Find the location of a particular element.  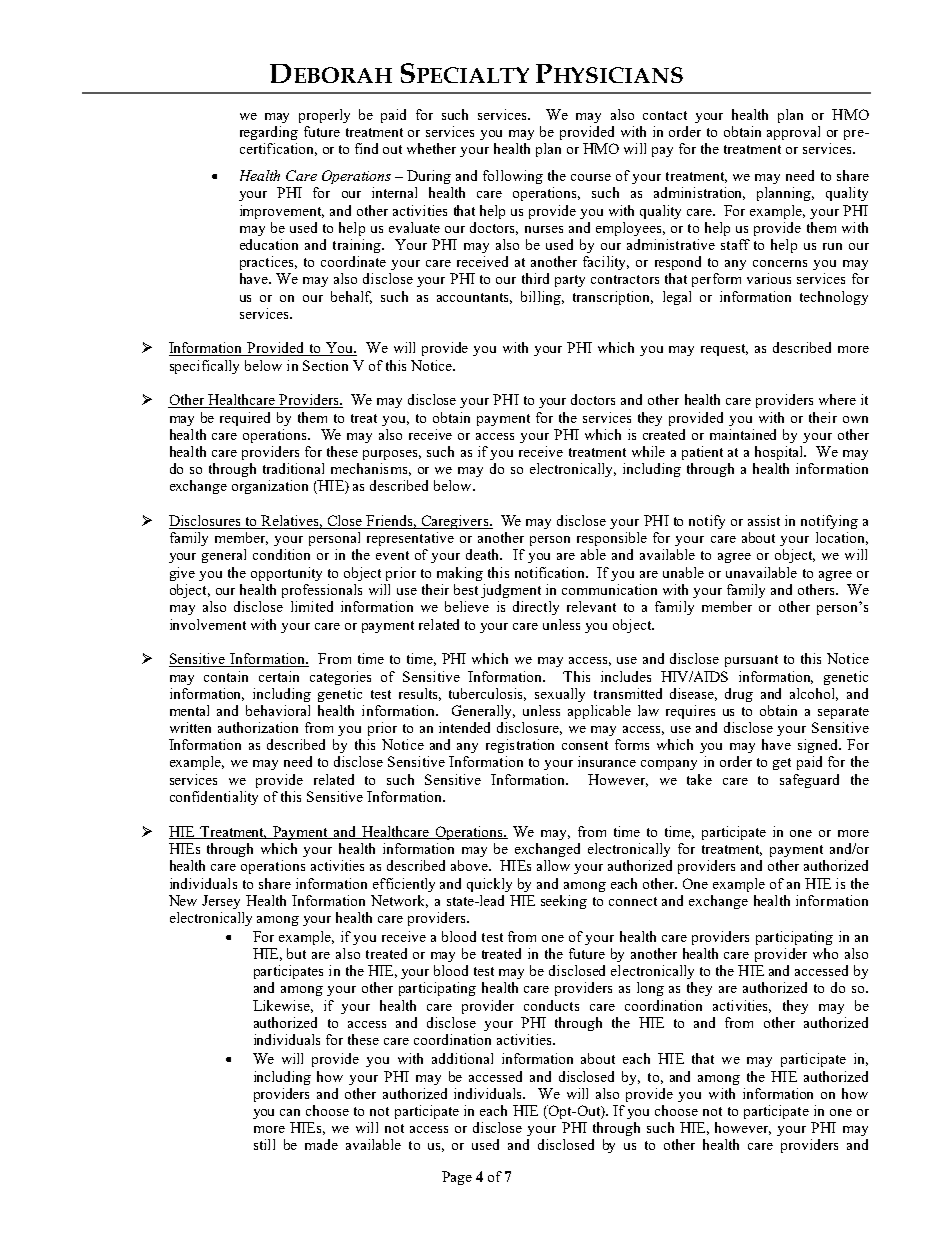

still is located at coordinates (264, 1144).
